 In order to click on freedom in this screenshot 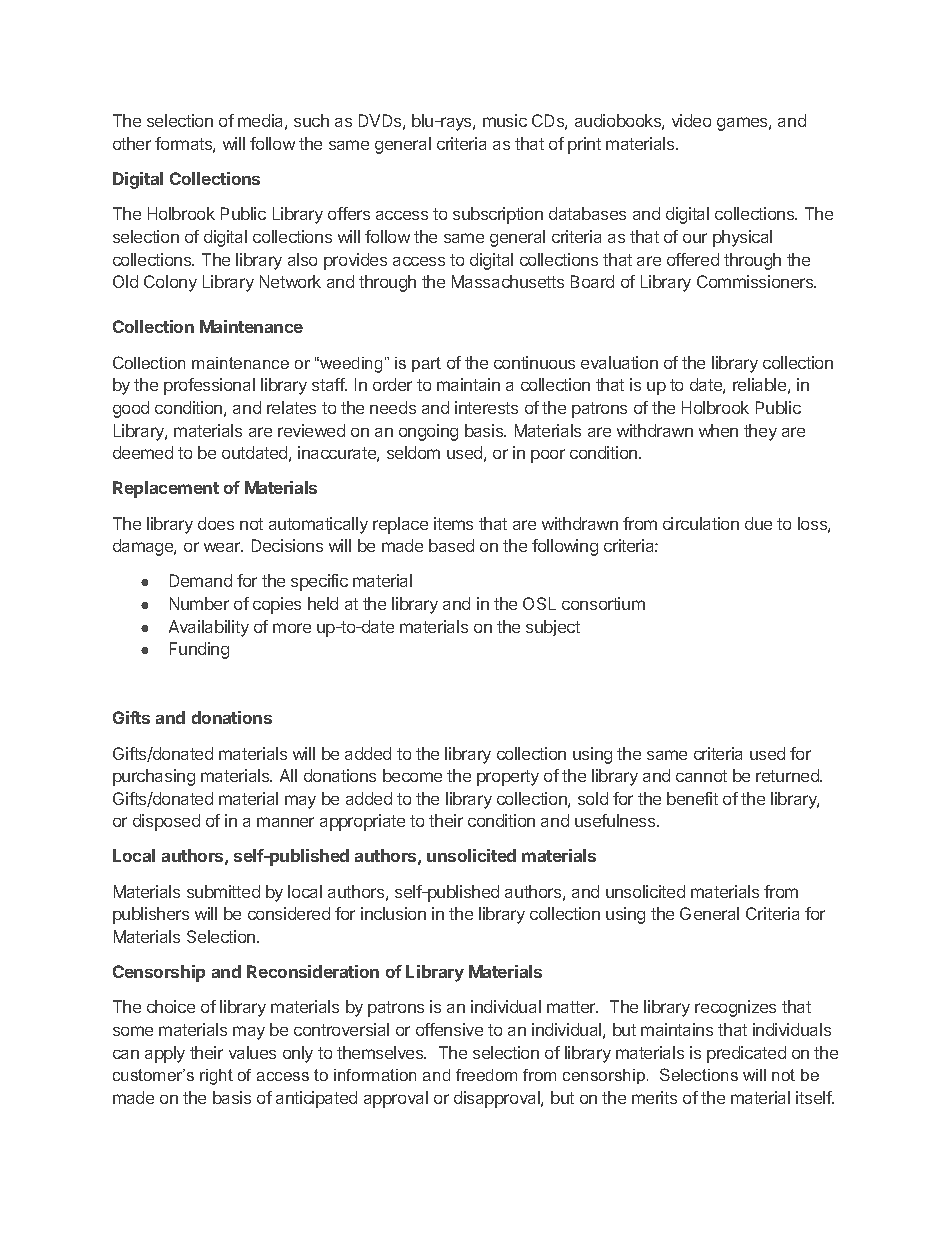, I will do `click(486, 1075)`.
